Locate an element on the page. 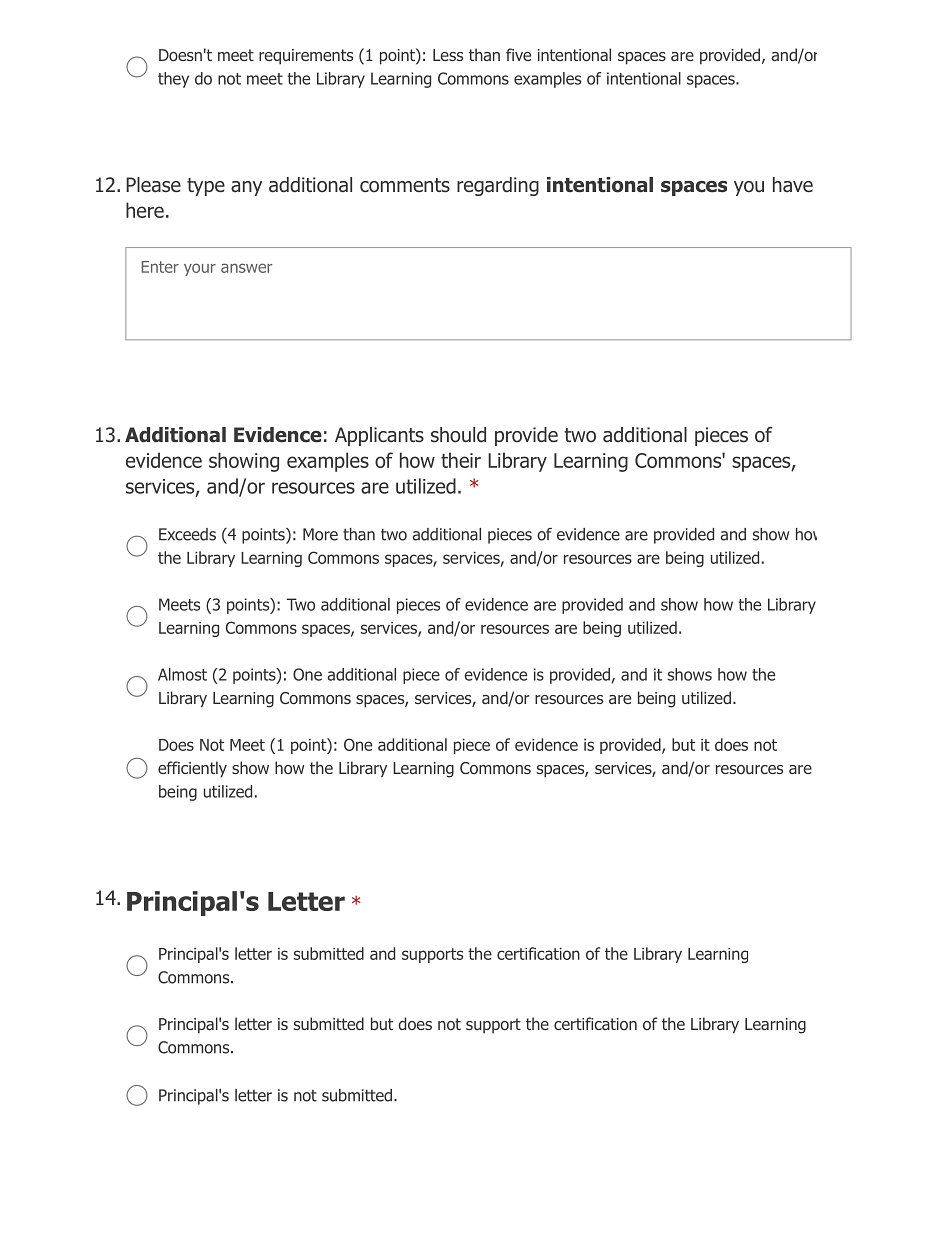 The width and height of the image is (952, 1233). More is located at coordinates (320, 534).
